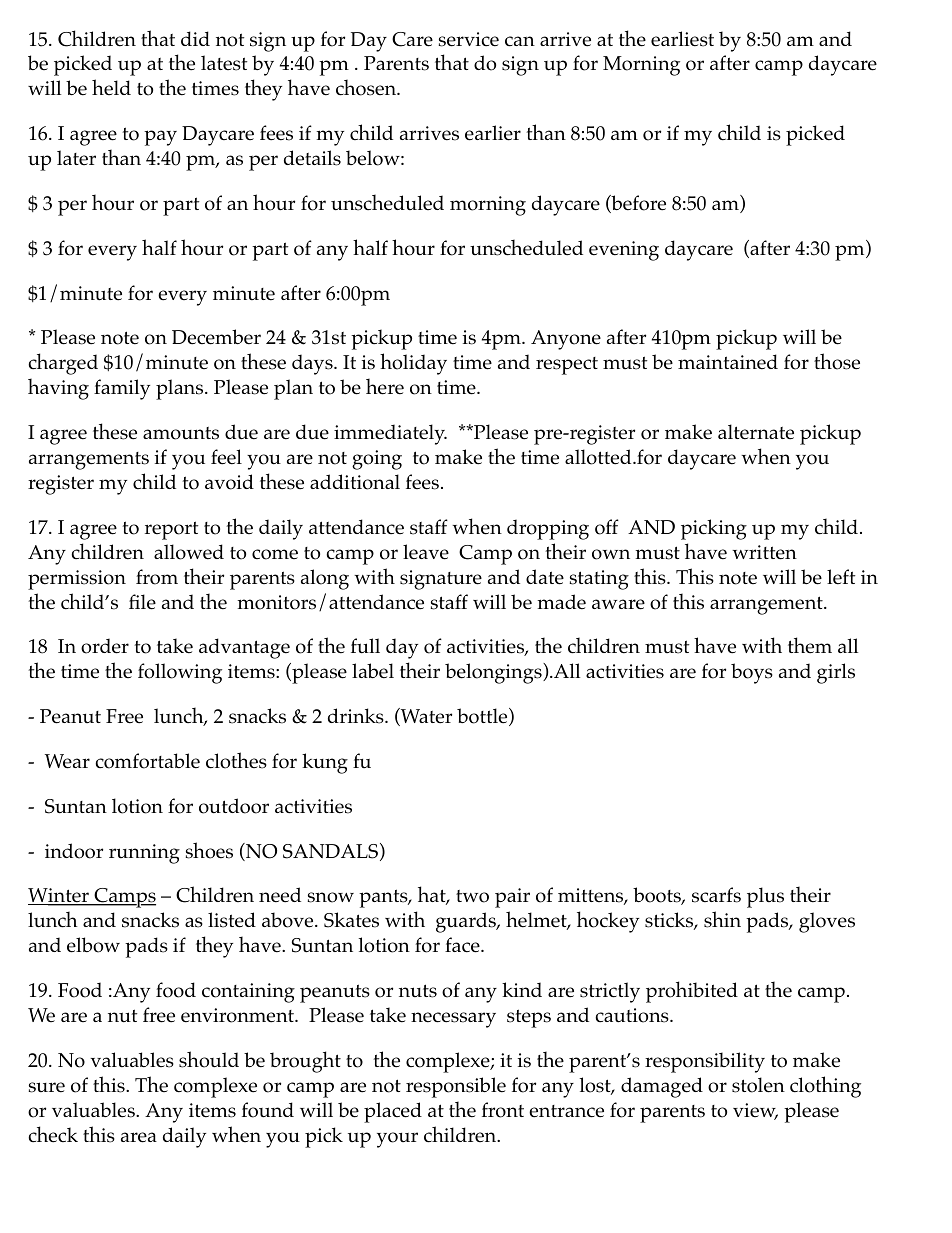 The height and width of the image is (1233, 952). What do you see at coordinates (139, 1137) in the image?
I see `area` at bounding box center [139, 1137].
